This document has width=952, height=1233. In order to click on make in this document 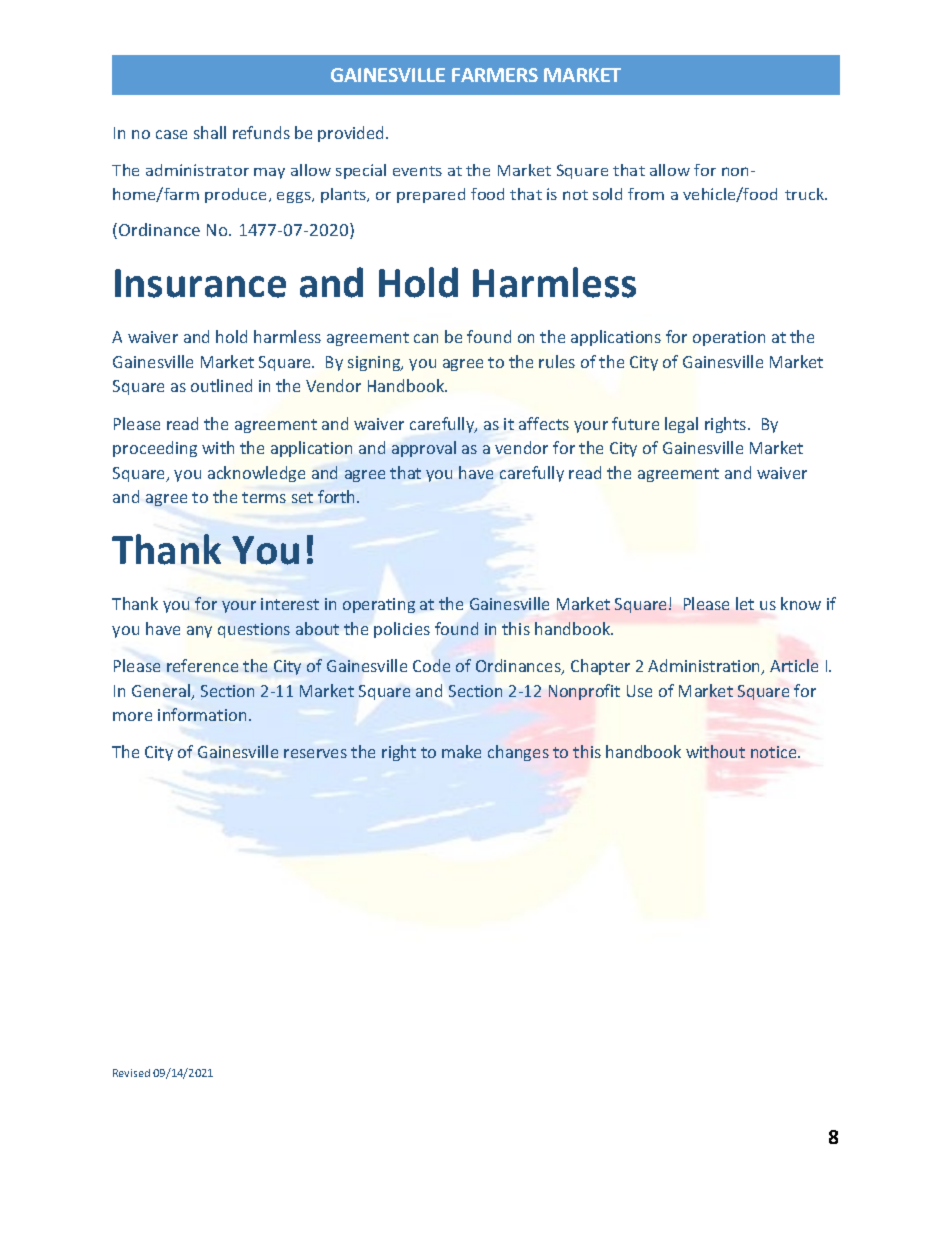, I will do `click(461, 751)`.
